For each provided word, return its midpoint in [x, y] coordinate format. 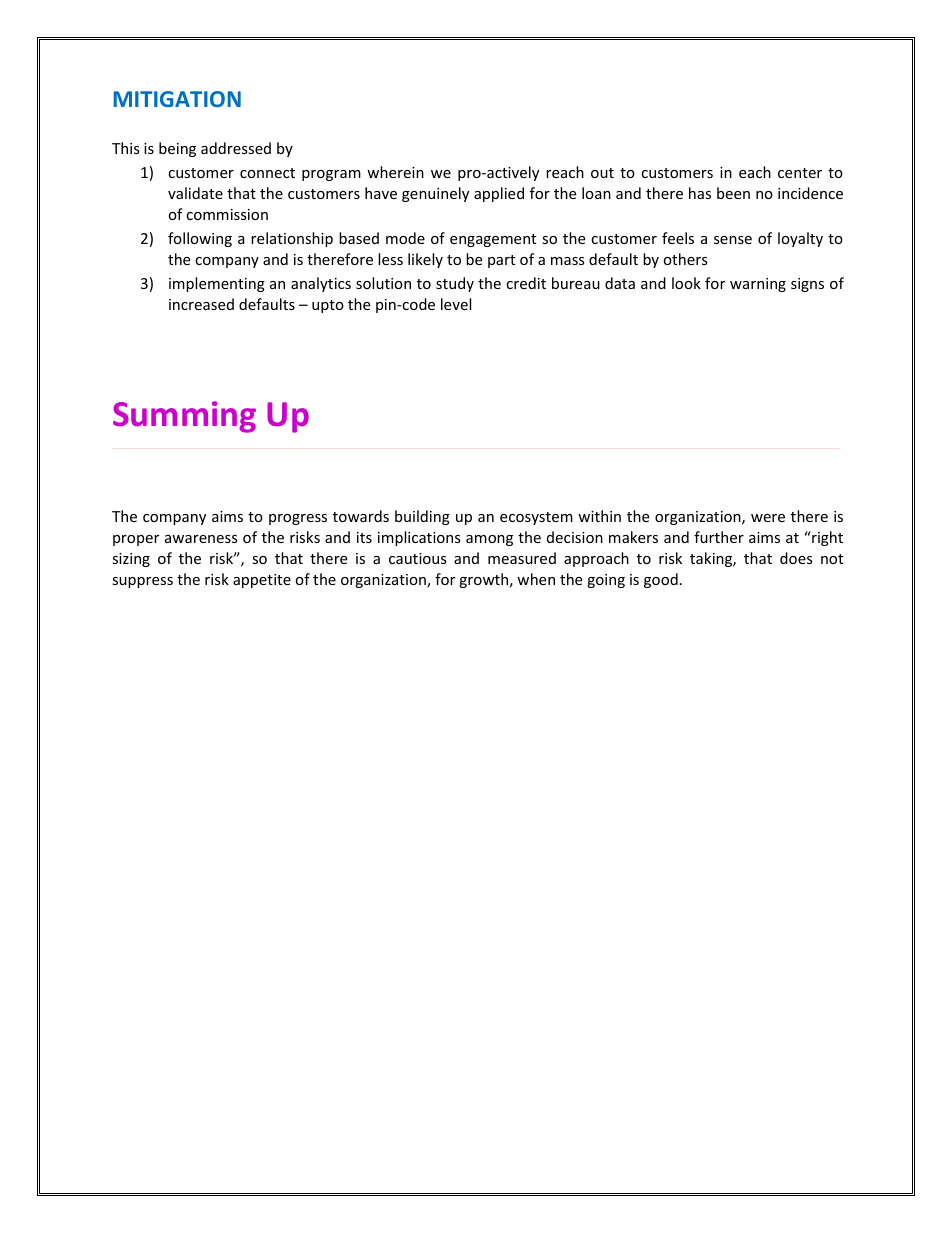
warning [758, 285]
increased [201, 304]
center [800, 173]
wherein [395, 172]
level [456, 304]
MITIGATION [177, 99]
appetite [262, 581]
